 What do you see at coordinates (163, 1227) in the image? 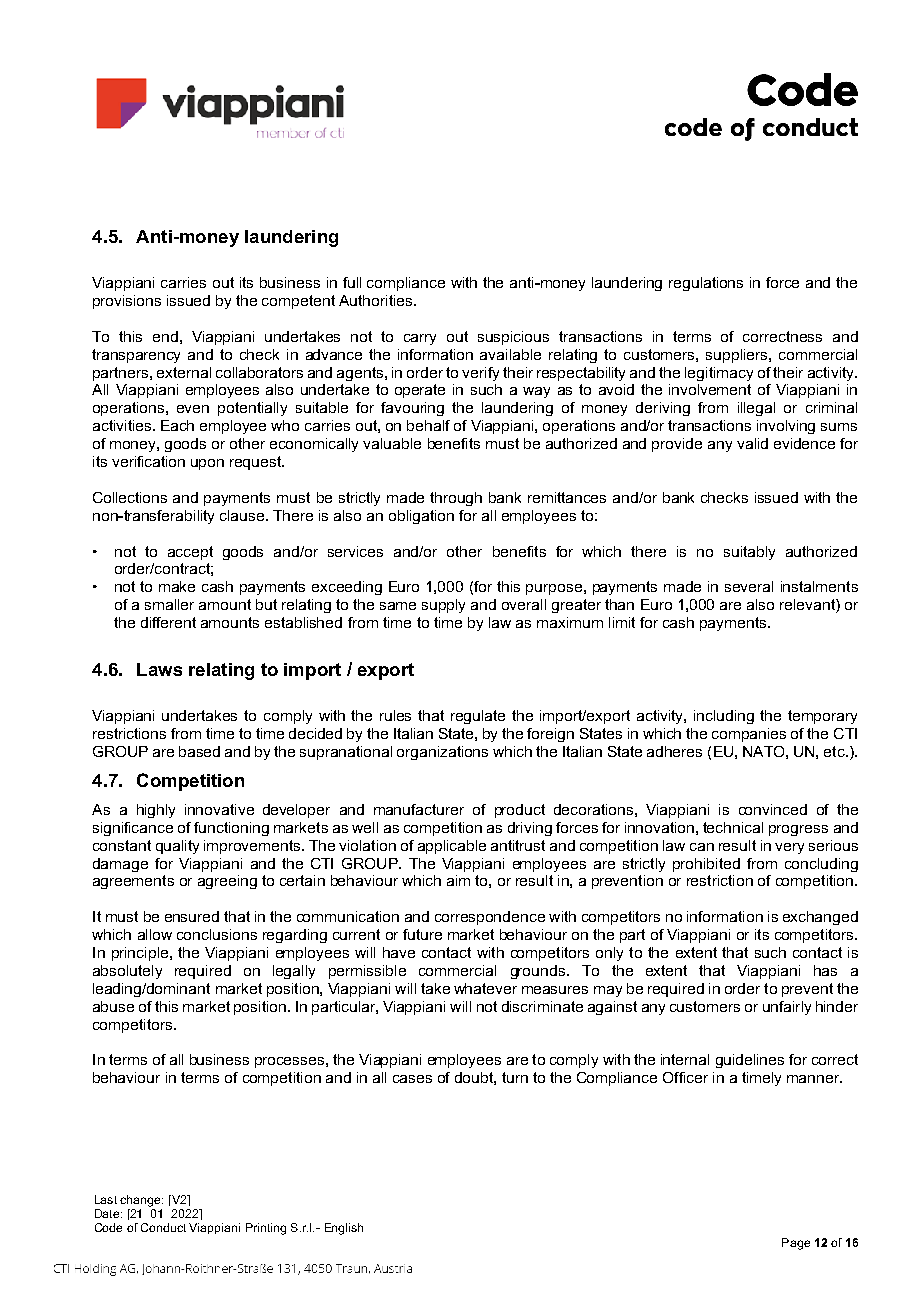
I see `Conduct` at bounding box center [163, 1227].
